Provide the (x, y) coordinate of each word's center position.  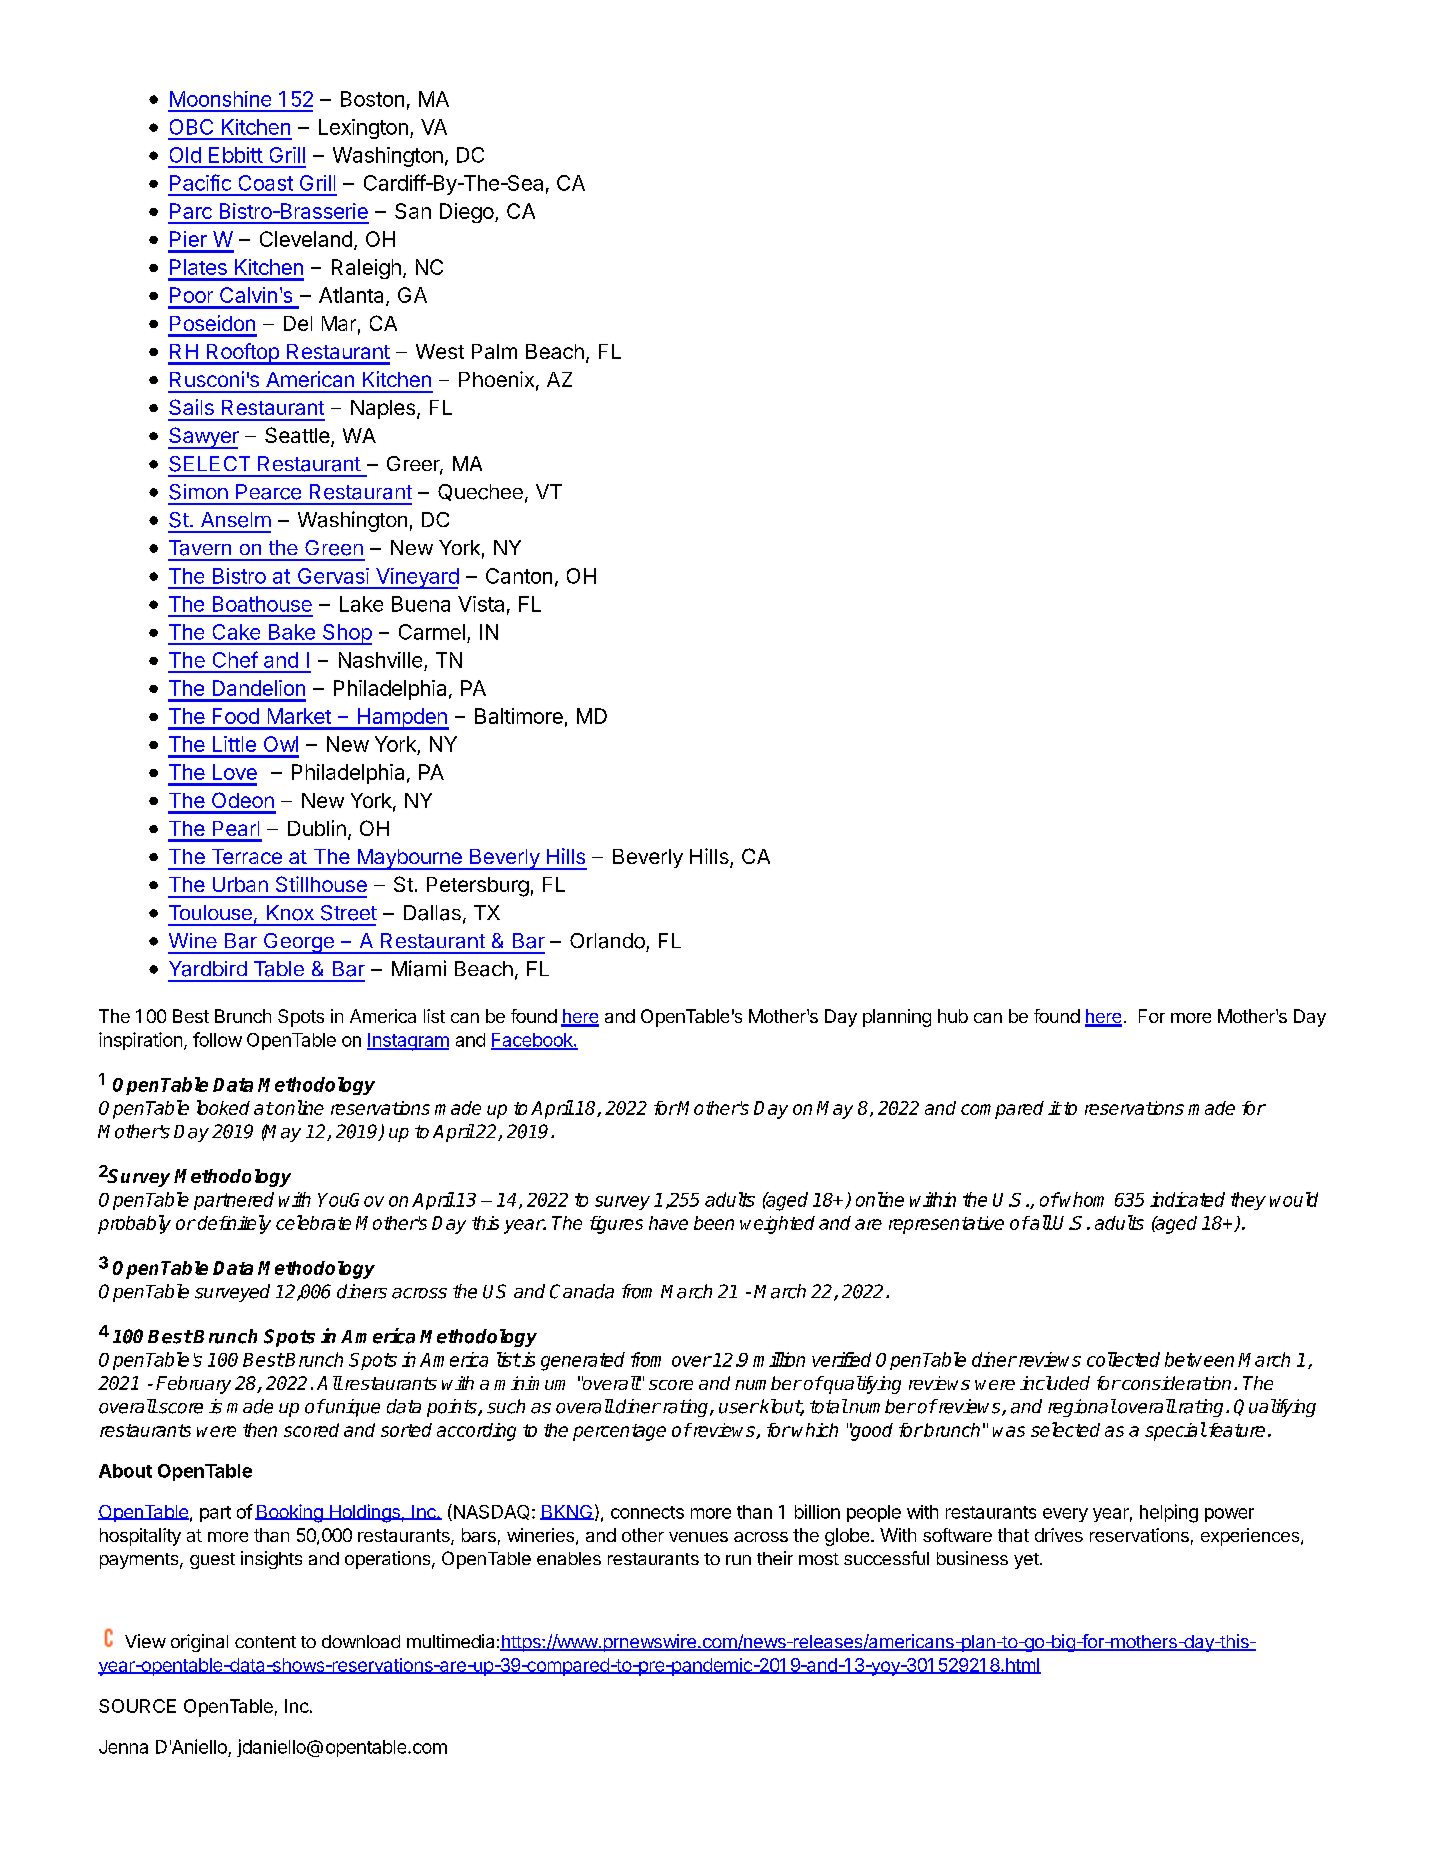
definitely (234, 1224)
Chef (235, 659)
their (775, 1558)
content (265, 1642)
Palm (494, 351)
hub (953, 1016)
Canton (519, 576)
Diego (467, 213)
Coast (266, 183)
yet (1026, 1561)
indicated (1187, 1199)
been (714, 1223)
